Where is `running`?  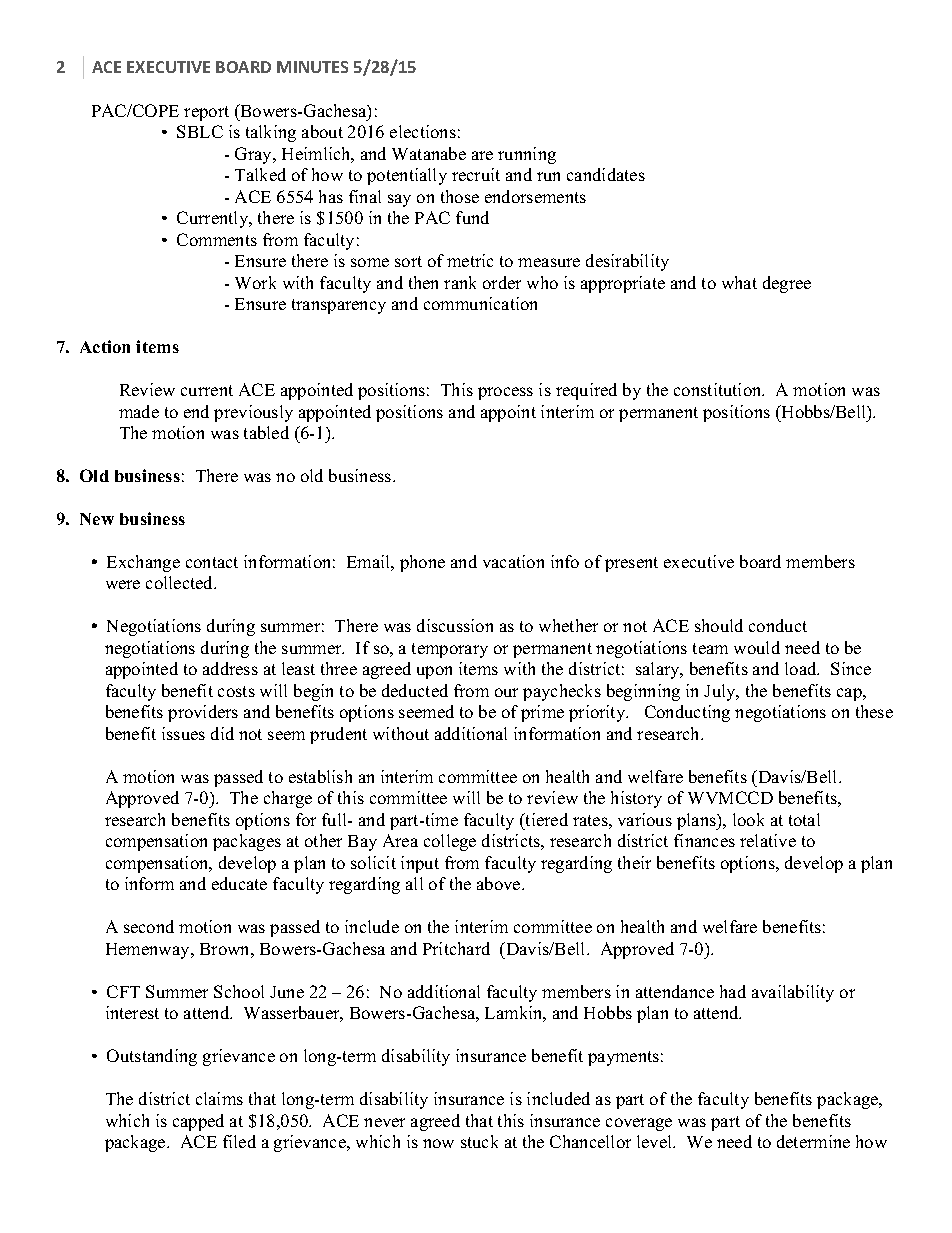
running is located at coordinates (527, 155).
